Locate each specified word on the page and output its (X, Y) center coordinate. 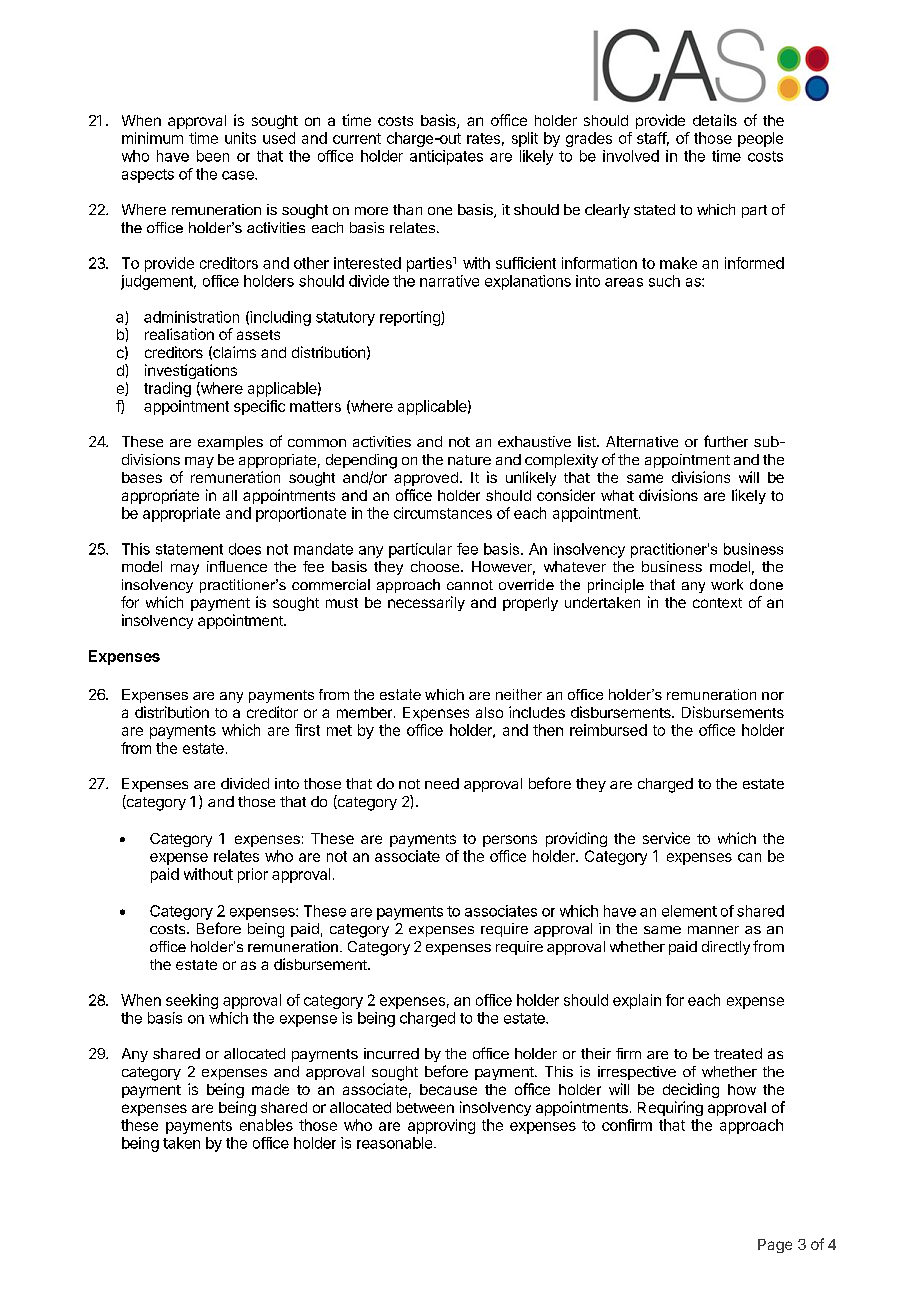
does (245, 549)
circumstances (443, 513)
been (213, 156)
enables (266, 1125)
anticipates (446, 157)
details (715, 120)
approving (441, 1126)
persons (510, 841)
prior (253, 875)
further (726, 441)
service (666, 838)
